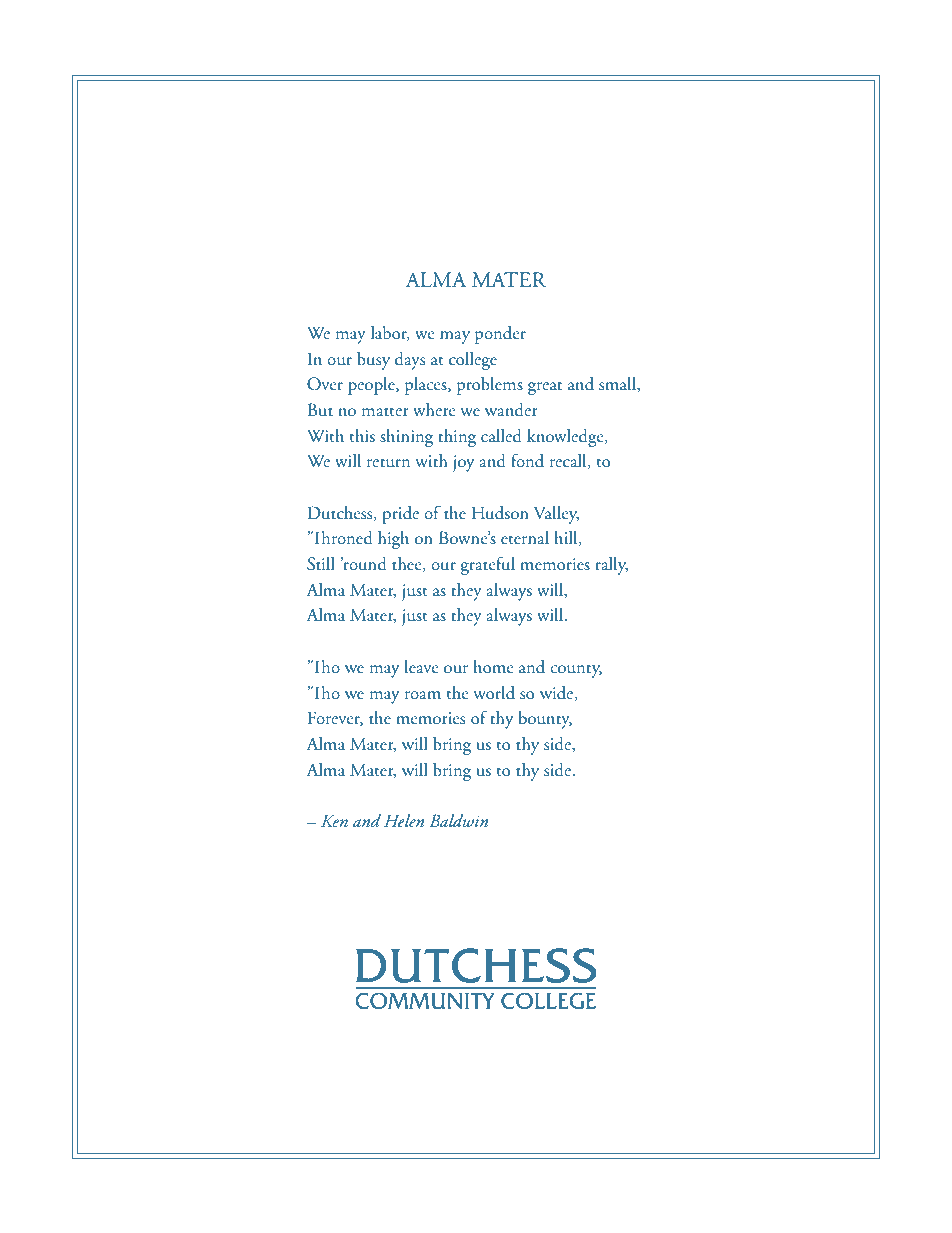  I want to click on great, so click(545, 388).
